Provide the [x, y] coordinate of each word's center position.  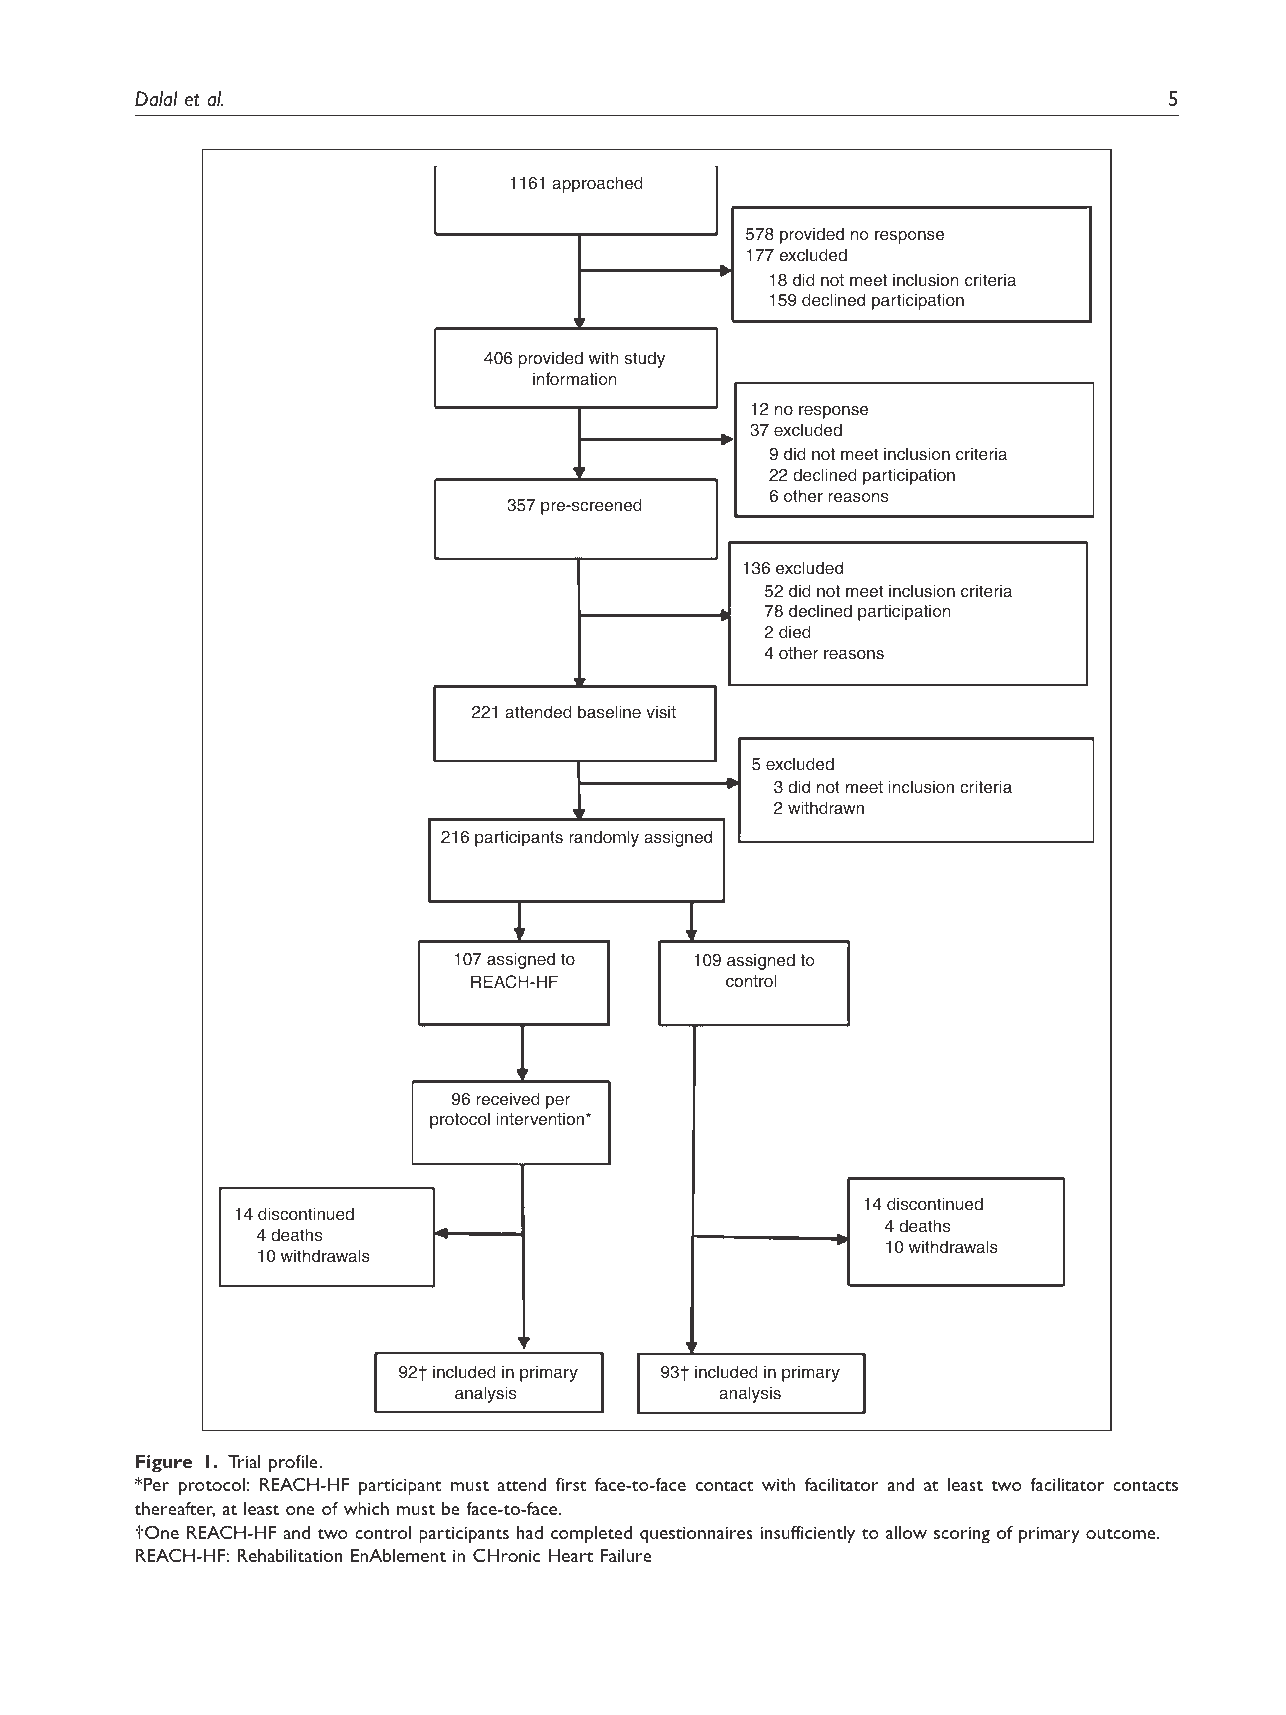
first [571, 1484]
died [795, 632]
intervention [542, 1118]
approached [597, 184]
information [575, 379]
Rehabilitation [290, 1555]
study [644, 359]
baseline [609, 712]
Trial [244, 1461]
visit [661, 711]
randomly [604, 838]
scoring [962, 1535]
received [508, 1099]
